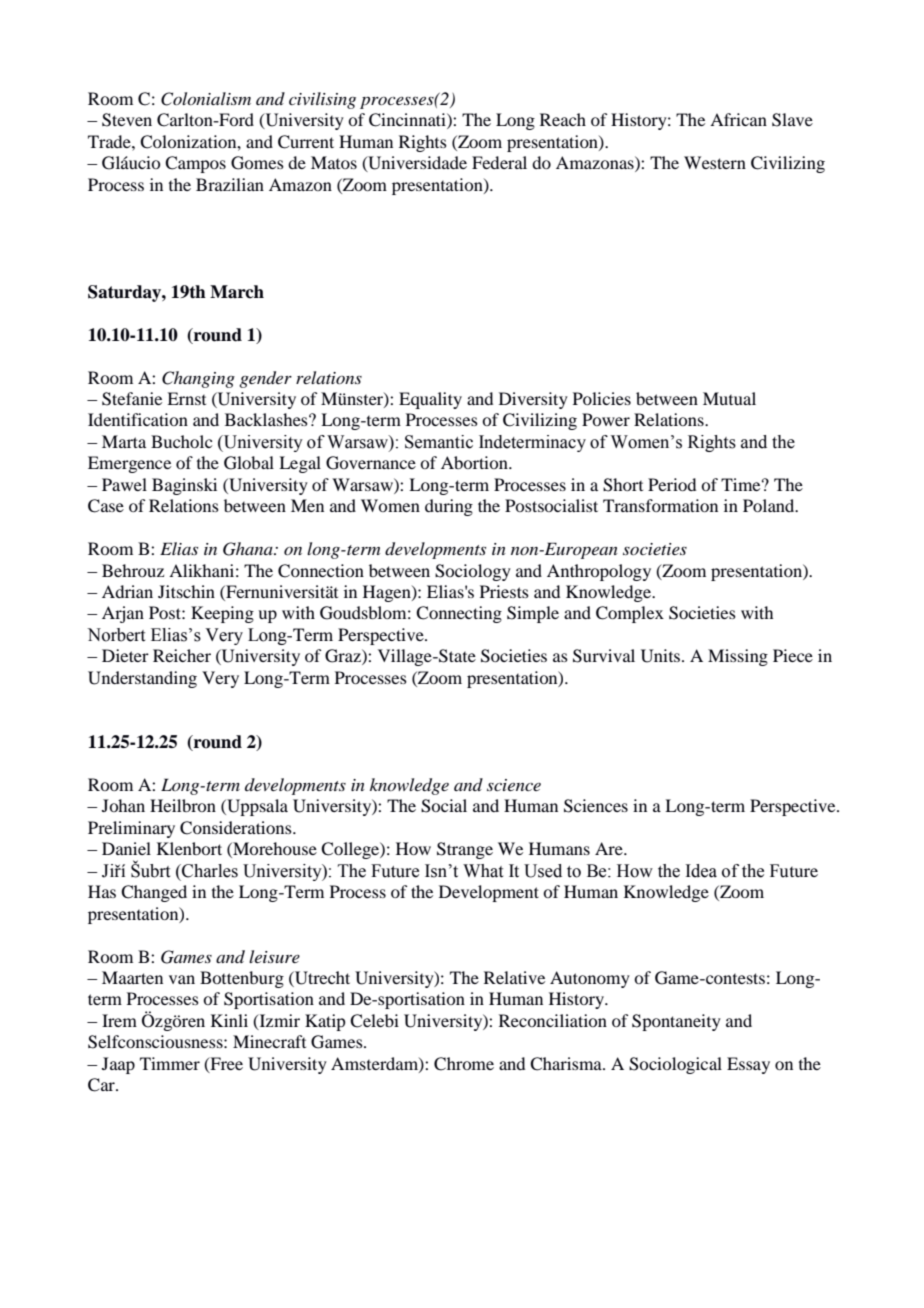 This document has width=924, height=1308. I want to click on Semantic, so click(439, 442).
